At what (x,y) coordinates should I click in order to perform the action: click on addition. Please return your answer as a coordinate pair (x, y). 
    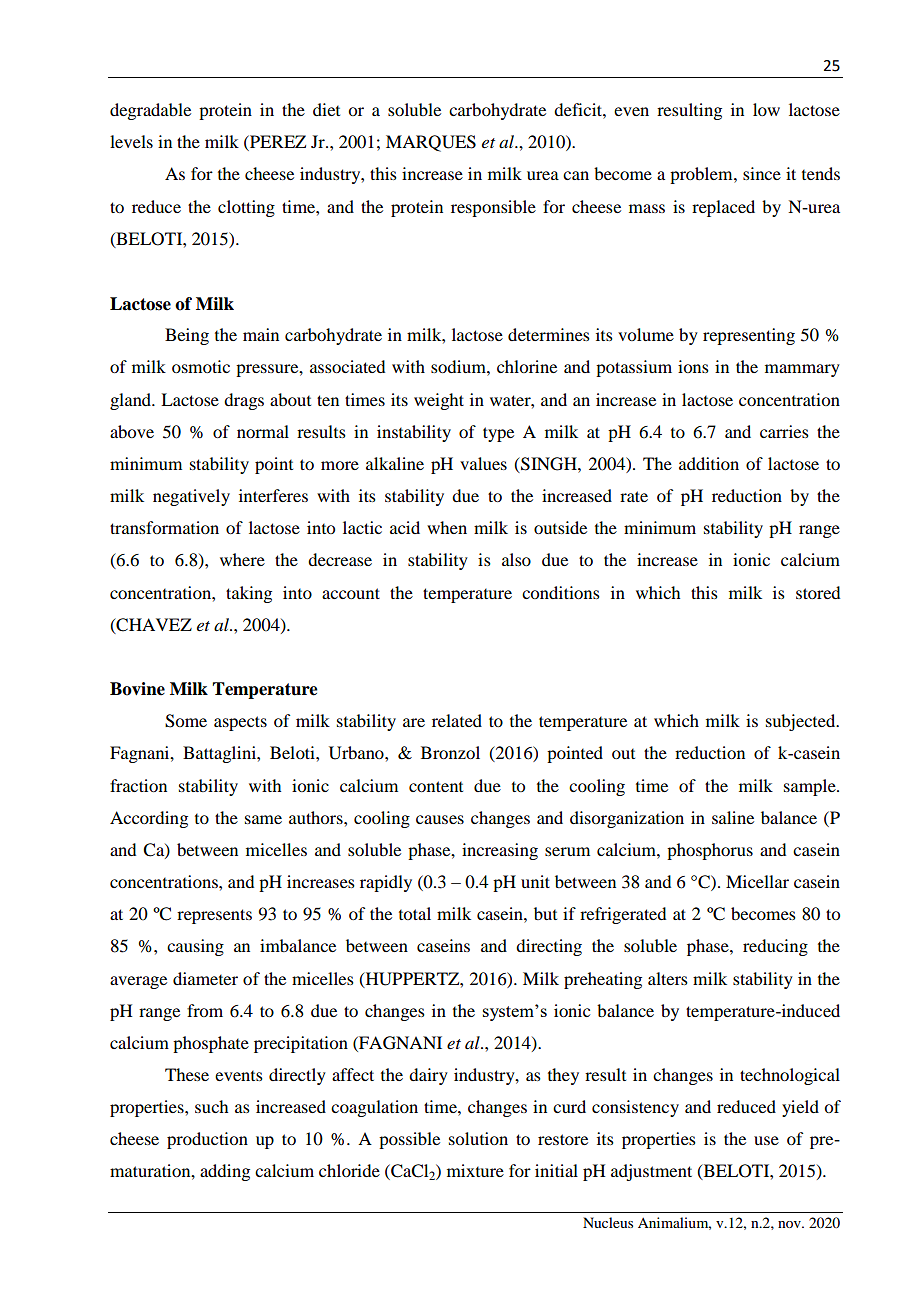
    Looking at the image, I should click on (709, 463).
